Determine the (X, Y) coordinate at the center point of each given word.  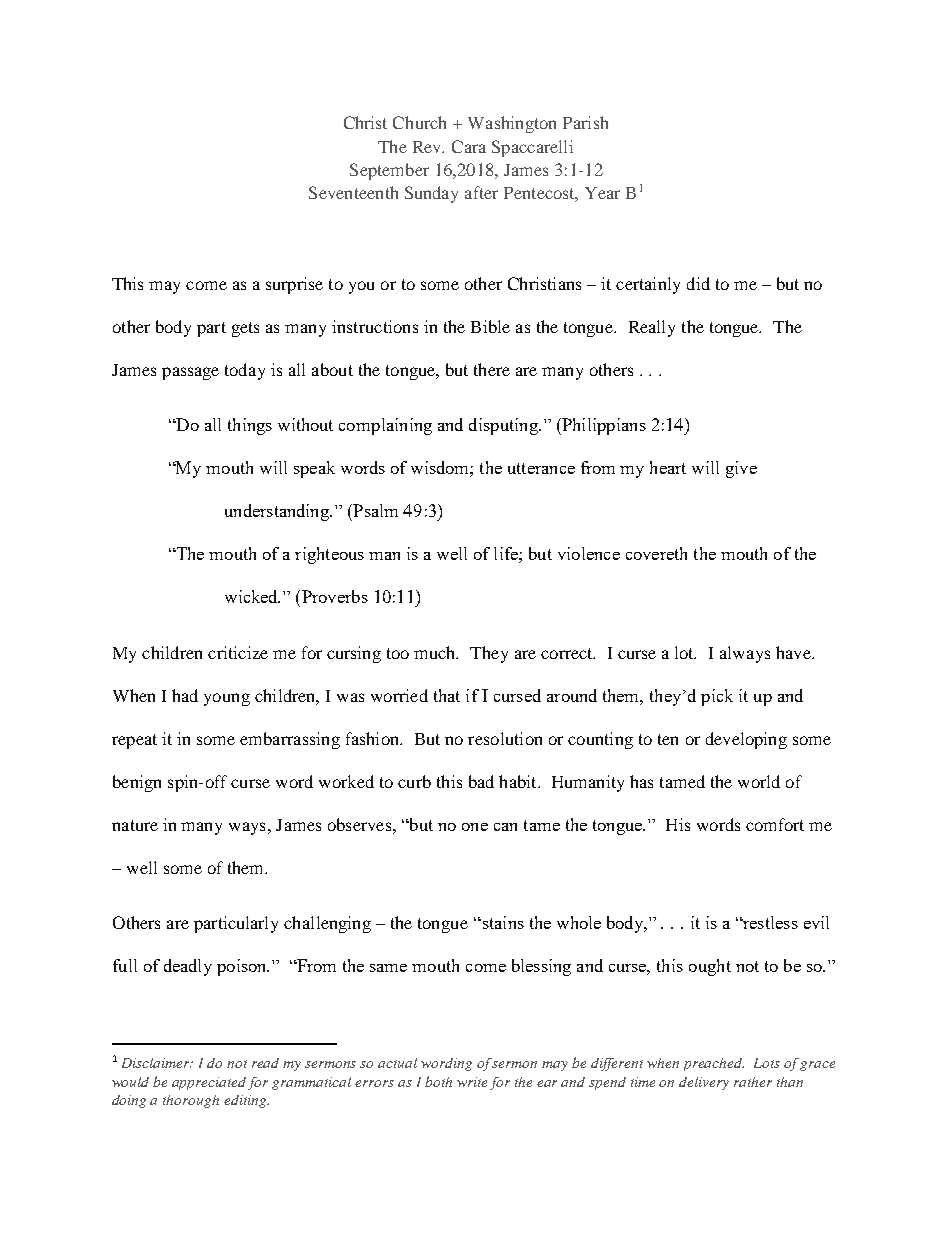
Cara (469, 146)
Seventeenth (353, 192)
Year (602, 193)
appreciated (209, 1083)
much (436, 652)
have (794, 652)
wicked (252, 596)
